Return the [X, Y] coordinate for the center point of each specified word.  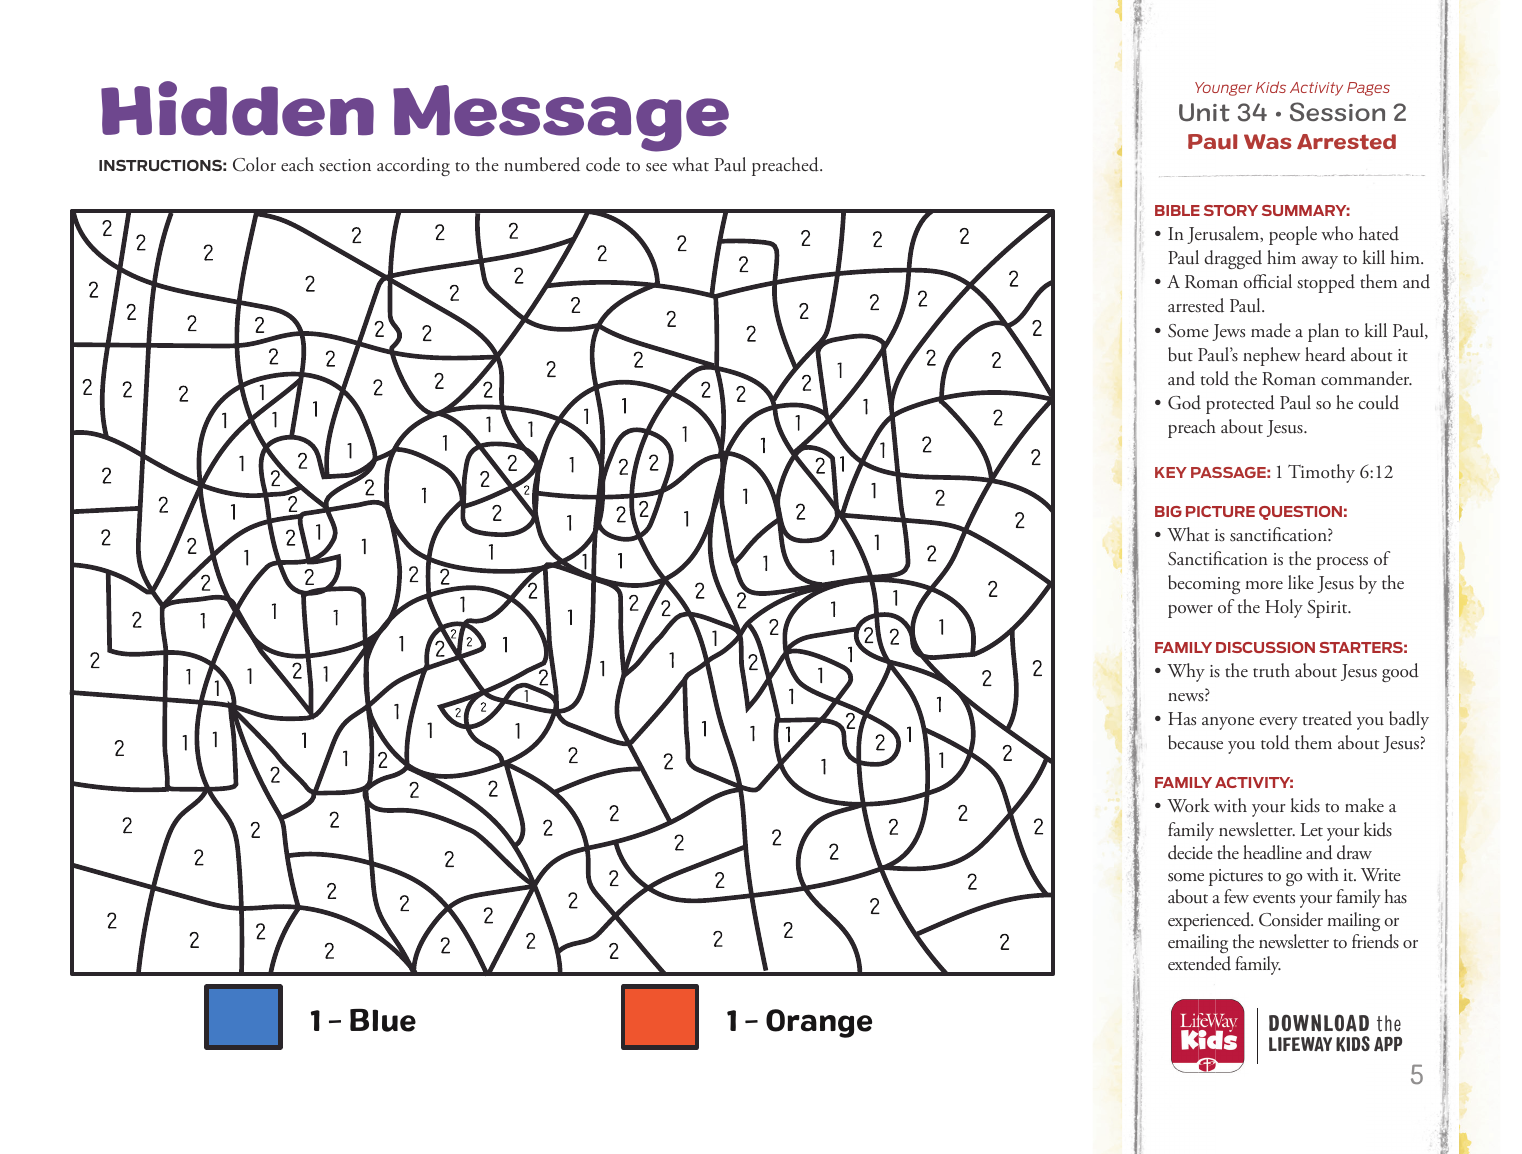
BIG [1168, 511]
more [1264, 585]
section [345, 165]
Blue [383, 1020]
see [656, 167]
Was [1268, 141]
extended [1199, 963]
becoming [1204, 584]
